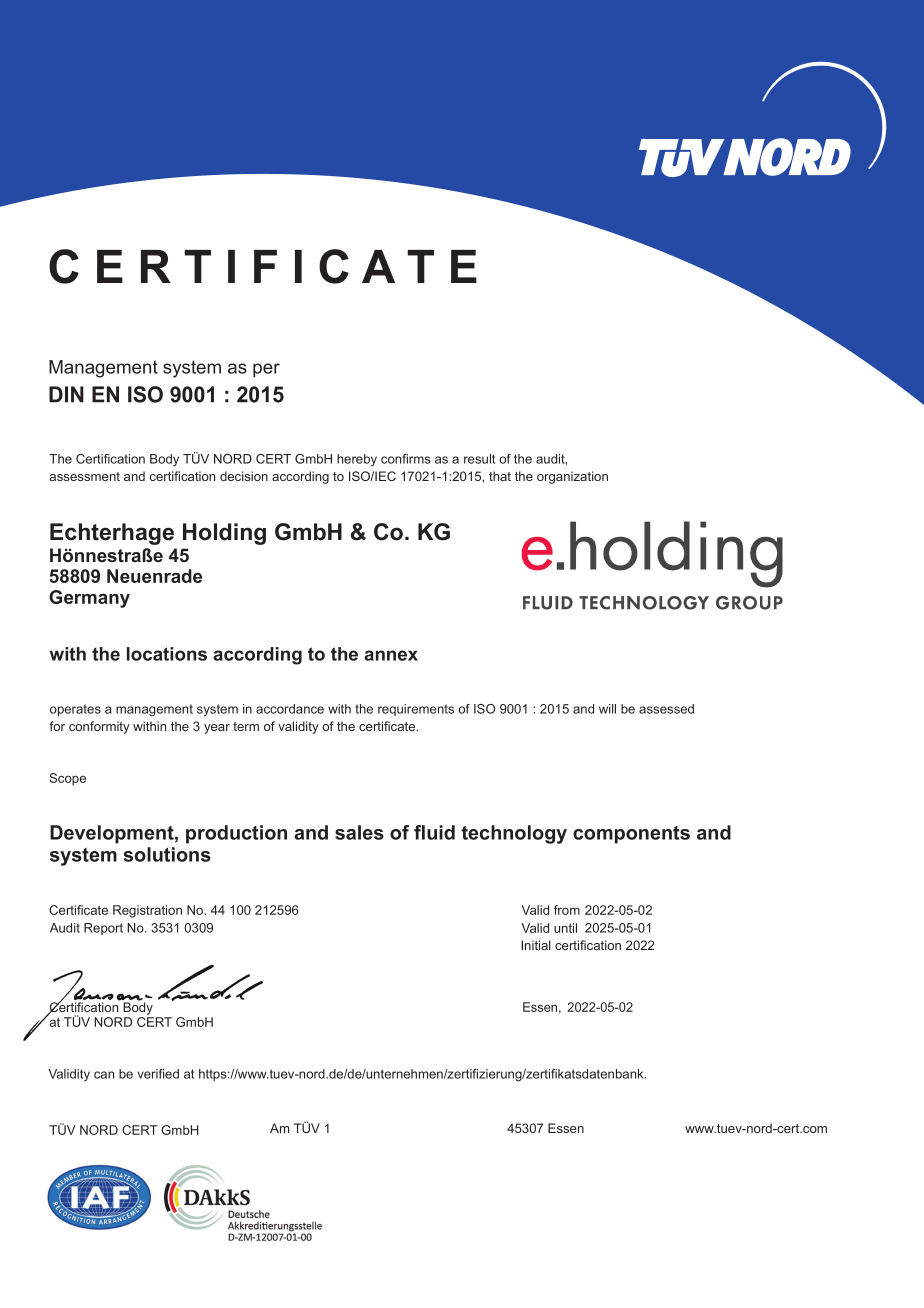 The width and height of the page is (924, 1308). Describe the element at coordinates (416, 710) in the page. I see `requirements` at that location.
